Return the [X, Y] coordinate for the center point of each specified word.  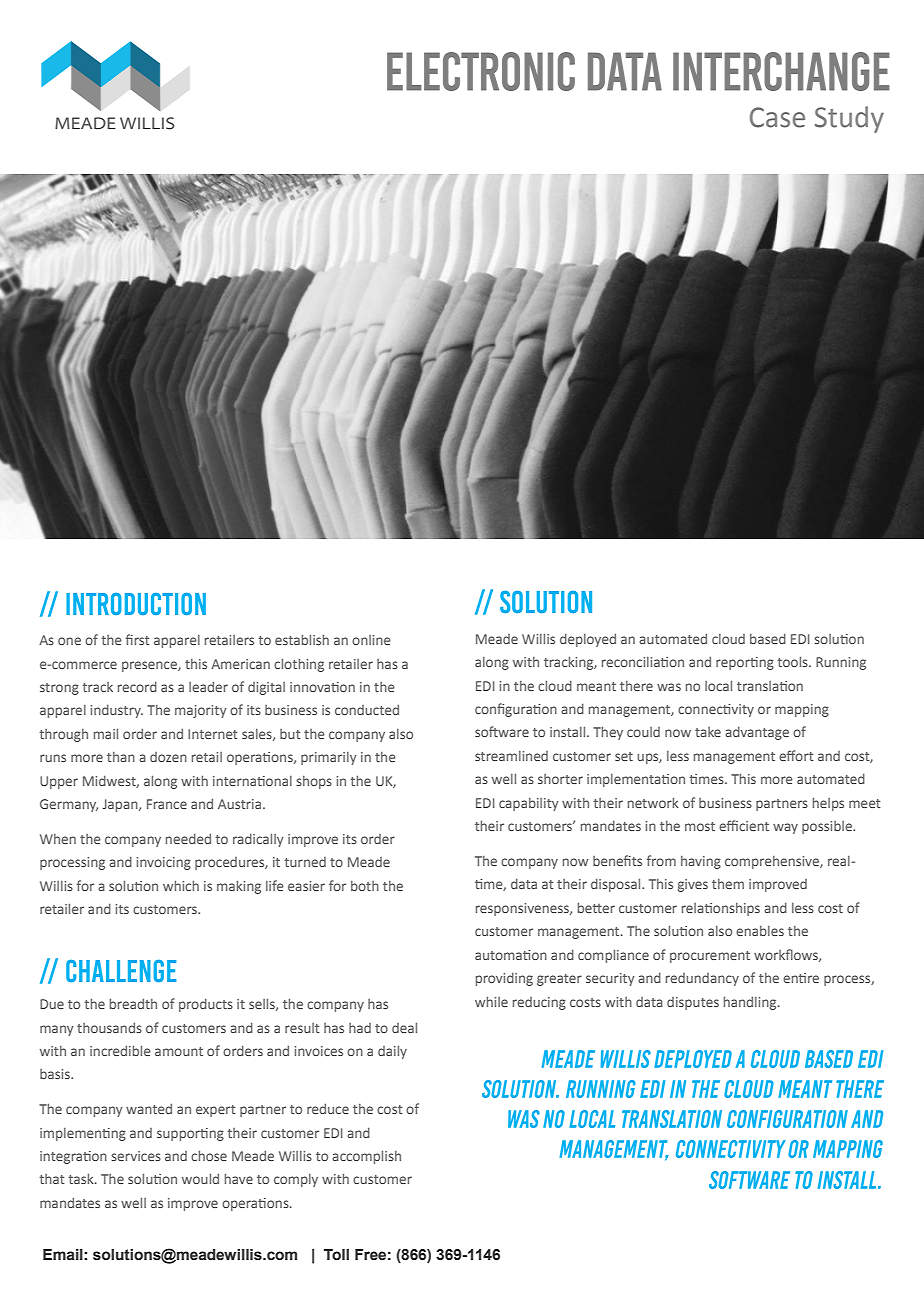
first [137, 639]
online [371, 640]
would [200, 1178]
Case [777, 117]
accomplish [366, 1157]
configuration [516, 710]
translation [770, 686]
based [768, 638]
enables [760, 931]
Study [849, 119]
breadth [133, 1003]
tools [793, 661]
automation [511, 955]
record [137, 686]
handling [751, 1003]
